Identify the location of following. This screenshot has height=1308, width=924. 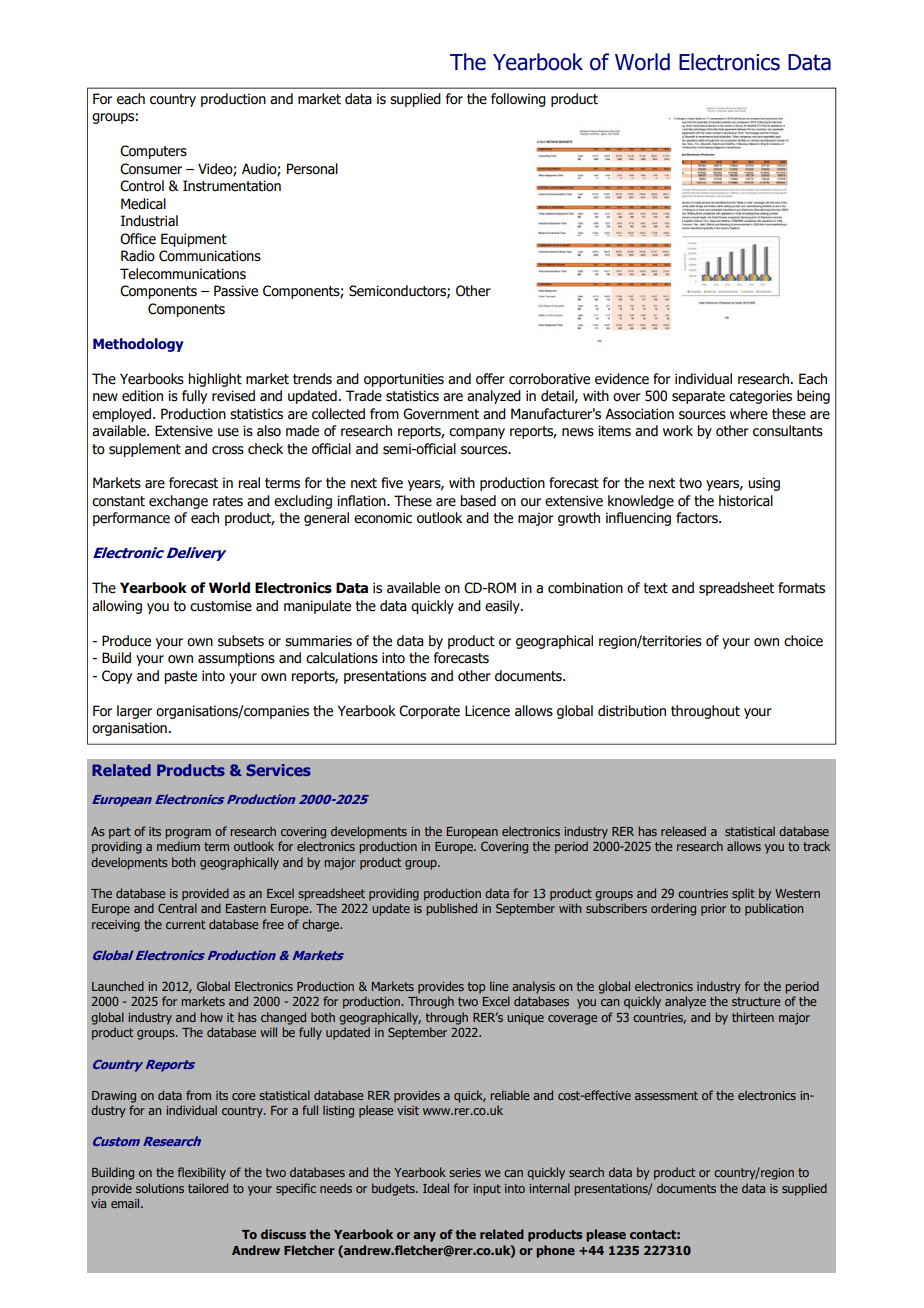
(518, 100).
